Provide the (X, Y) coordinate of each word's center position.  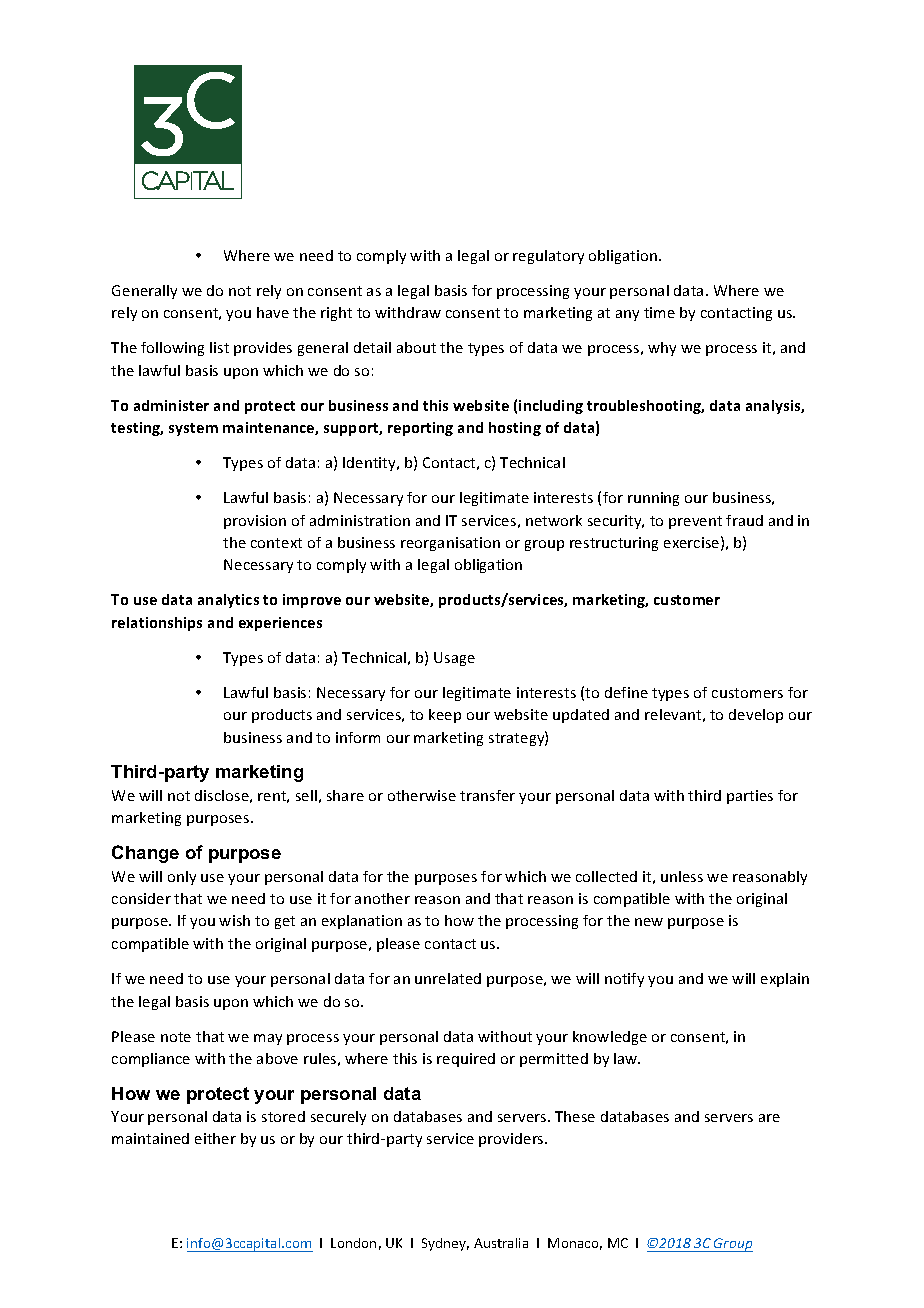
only (182, 878)
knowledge (610, 1038)
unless (682, 876)
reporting (420, 429)
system (193, 429)
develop (756, 716)
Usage (454, 659)
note (176, 1037)
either (215, 1138)
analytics (228, 601)
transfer (487, 795)
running (653, 499)
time (659, 312)
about (416, 347)
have (273, 312)
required (466, 1060)
